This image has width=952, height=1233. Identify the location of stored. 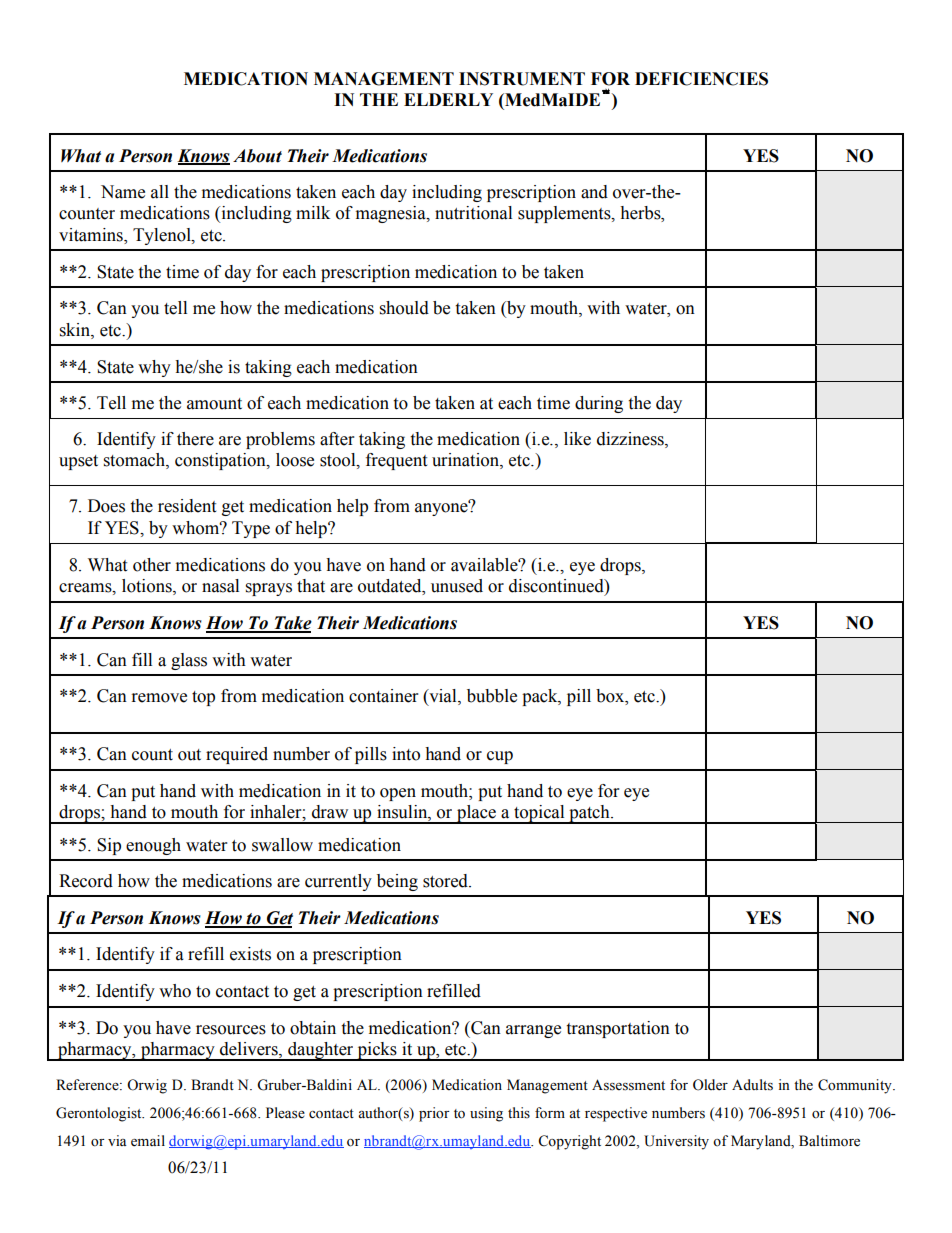
(446, 881).
